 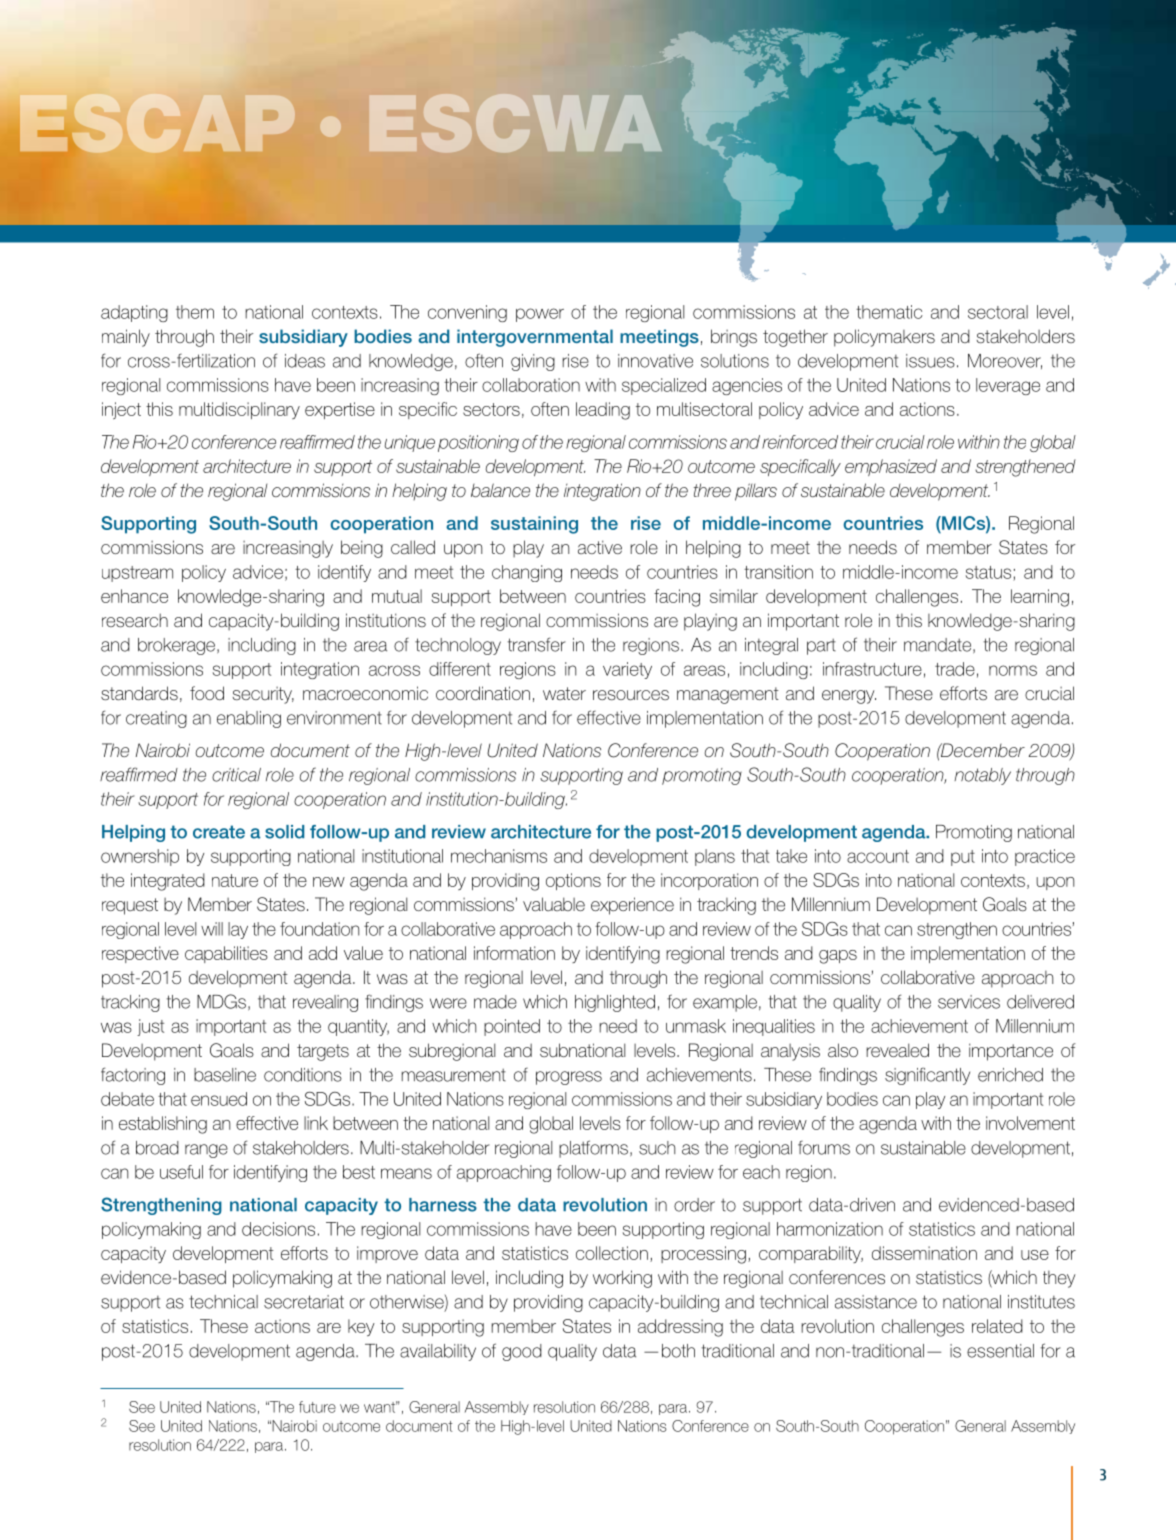 I want to click on issues, so click(x=930, y=361).
